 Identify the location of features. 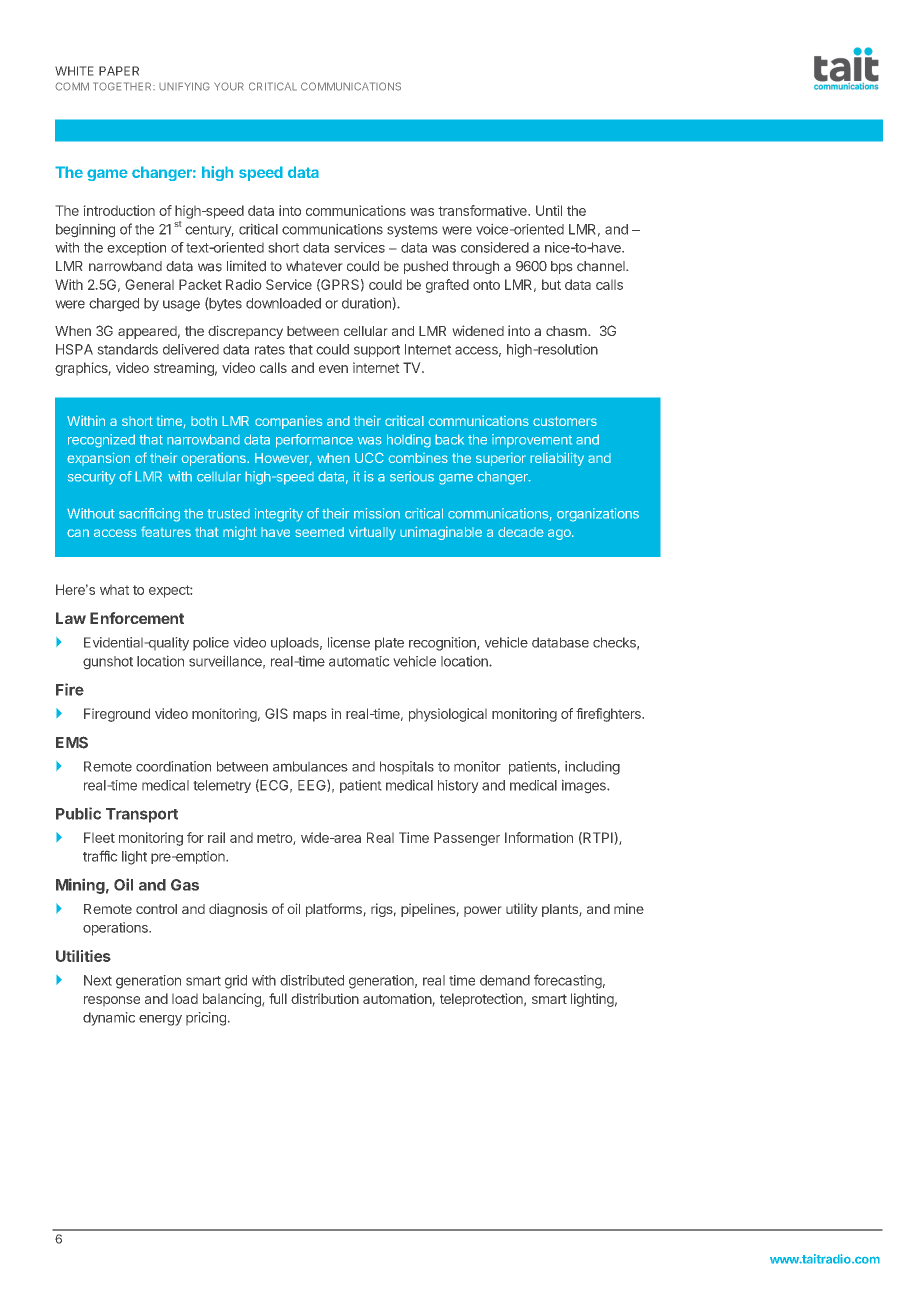
(166, 531).
